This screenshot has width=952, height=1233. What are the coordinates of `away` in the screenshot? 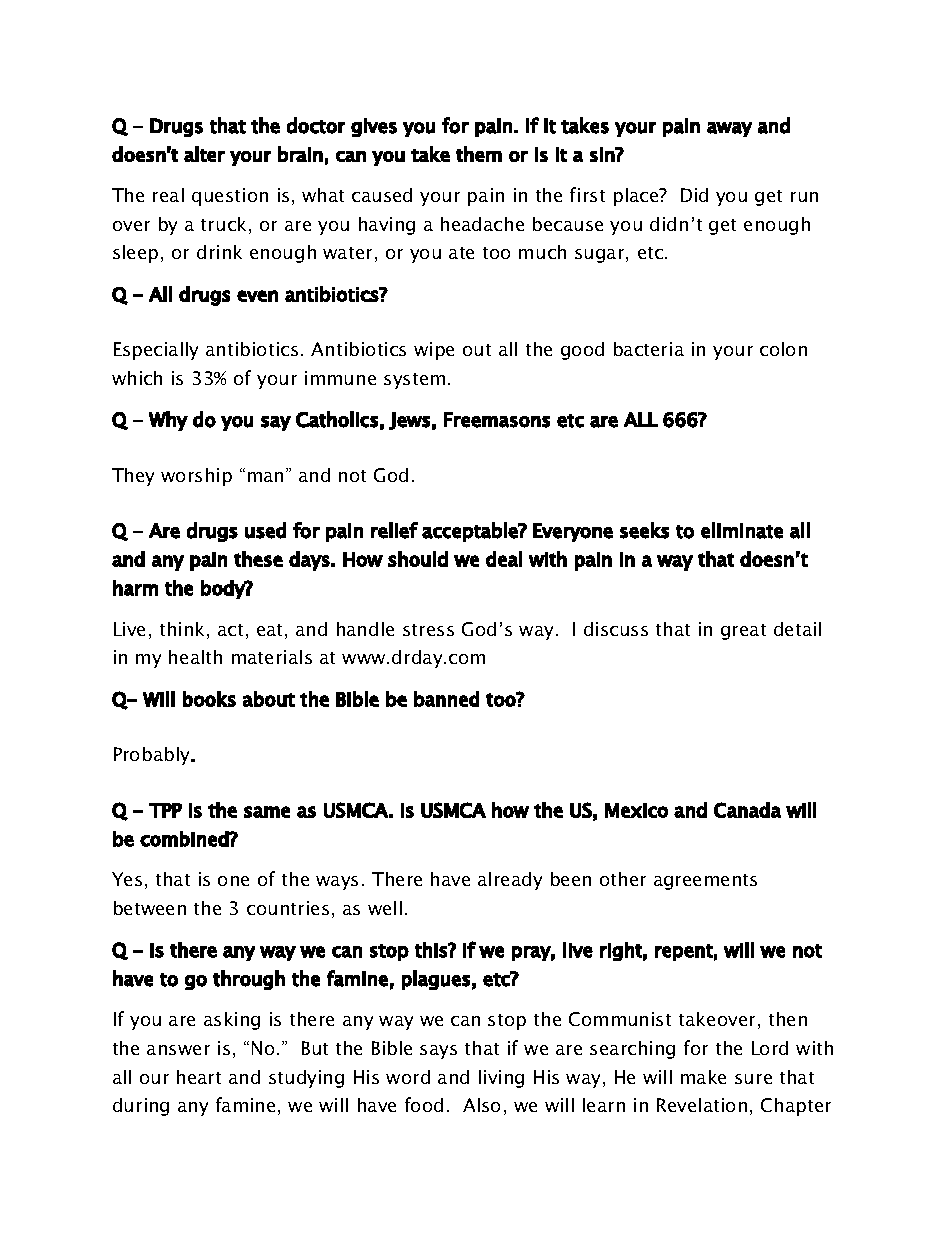 It's located at (729, 129).
